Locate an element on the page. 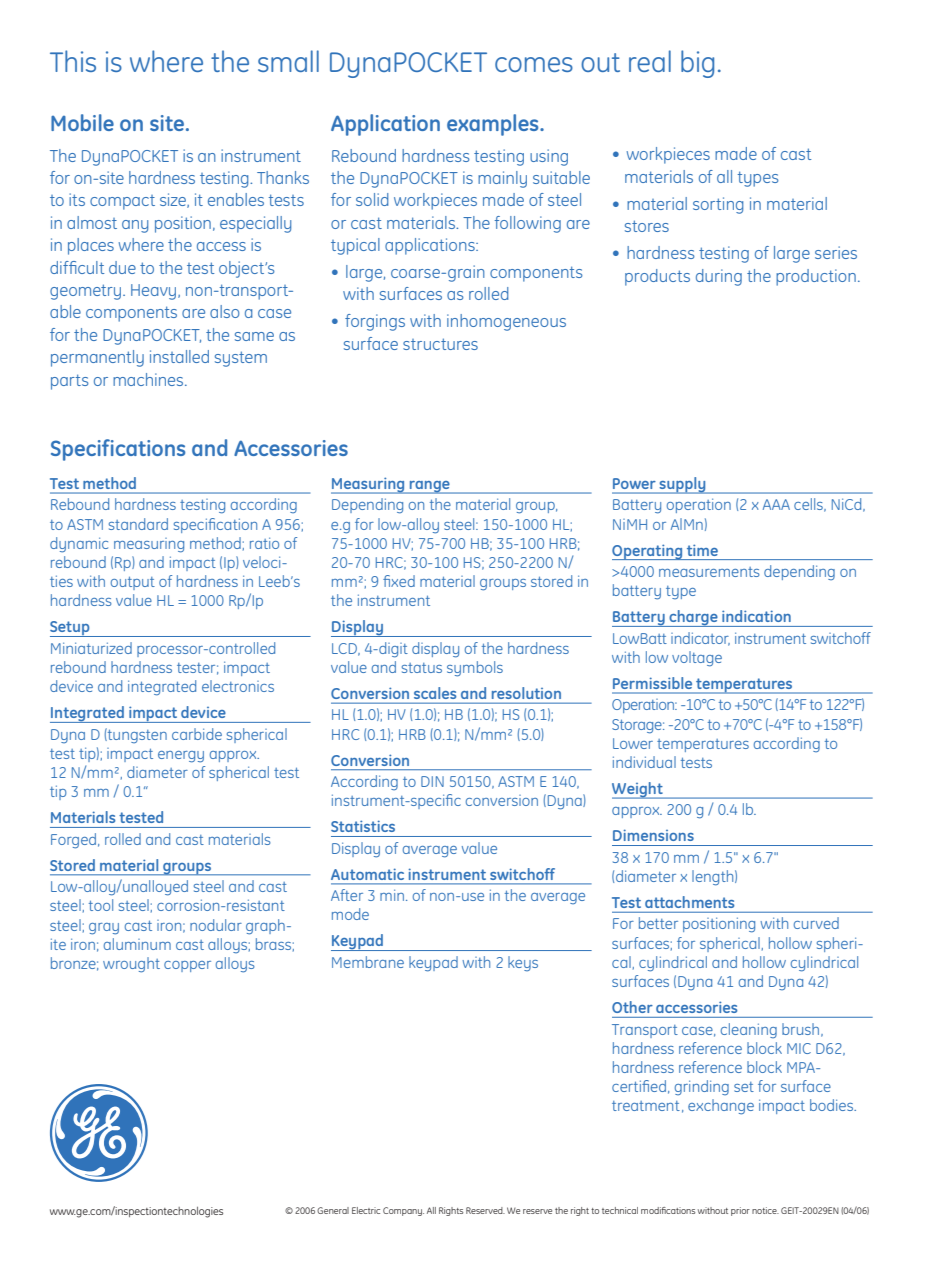  examples is located at coordinates (494, 125).
